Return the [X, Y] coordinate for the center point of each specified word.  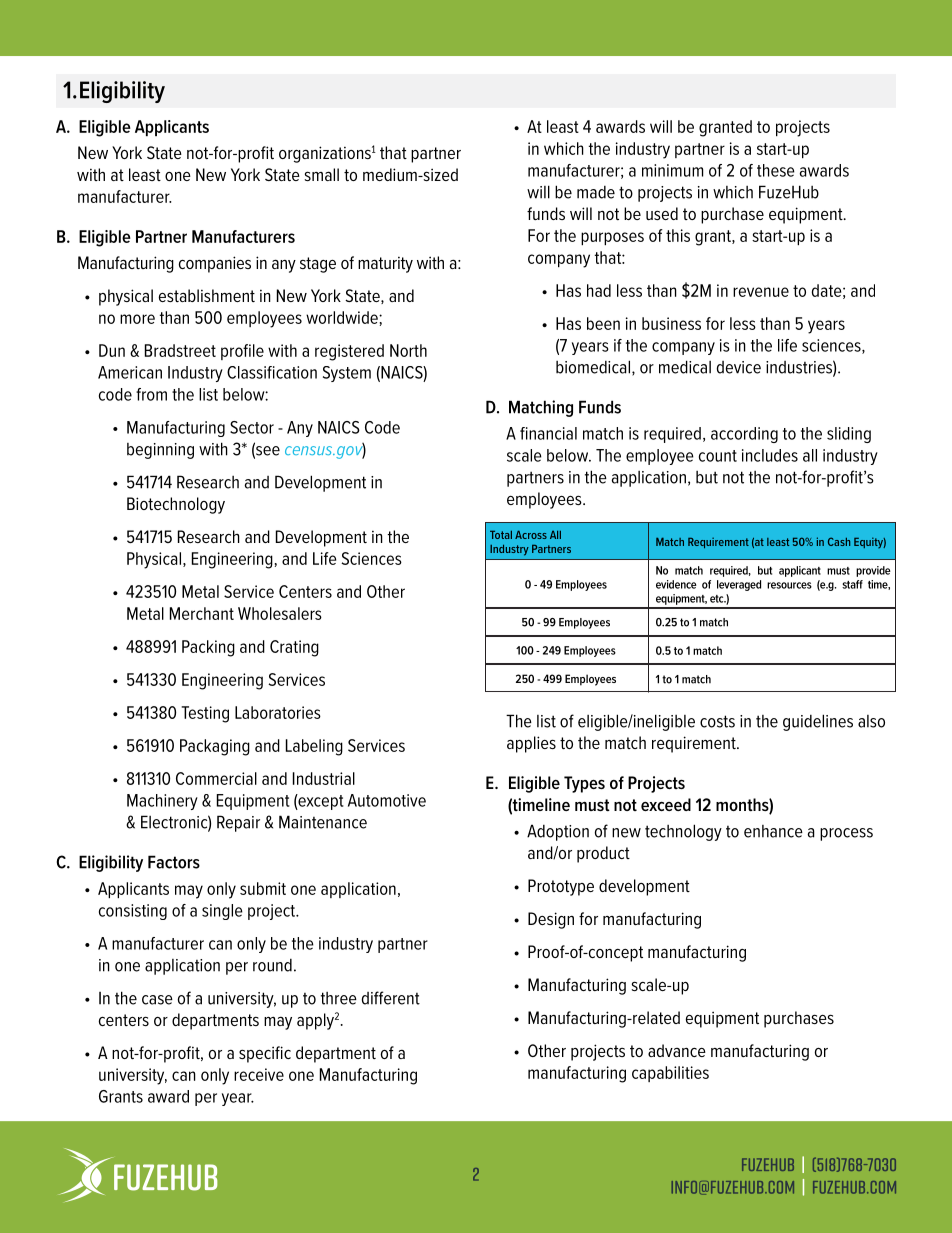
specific [265, 1054]
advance [677, 1050]
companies [215, 264]
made [596, 192]
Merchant [202, 613]
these [776, 170]
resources [789, 585]
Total [501, 535]
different [391, 998]
